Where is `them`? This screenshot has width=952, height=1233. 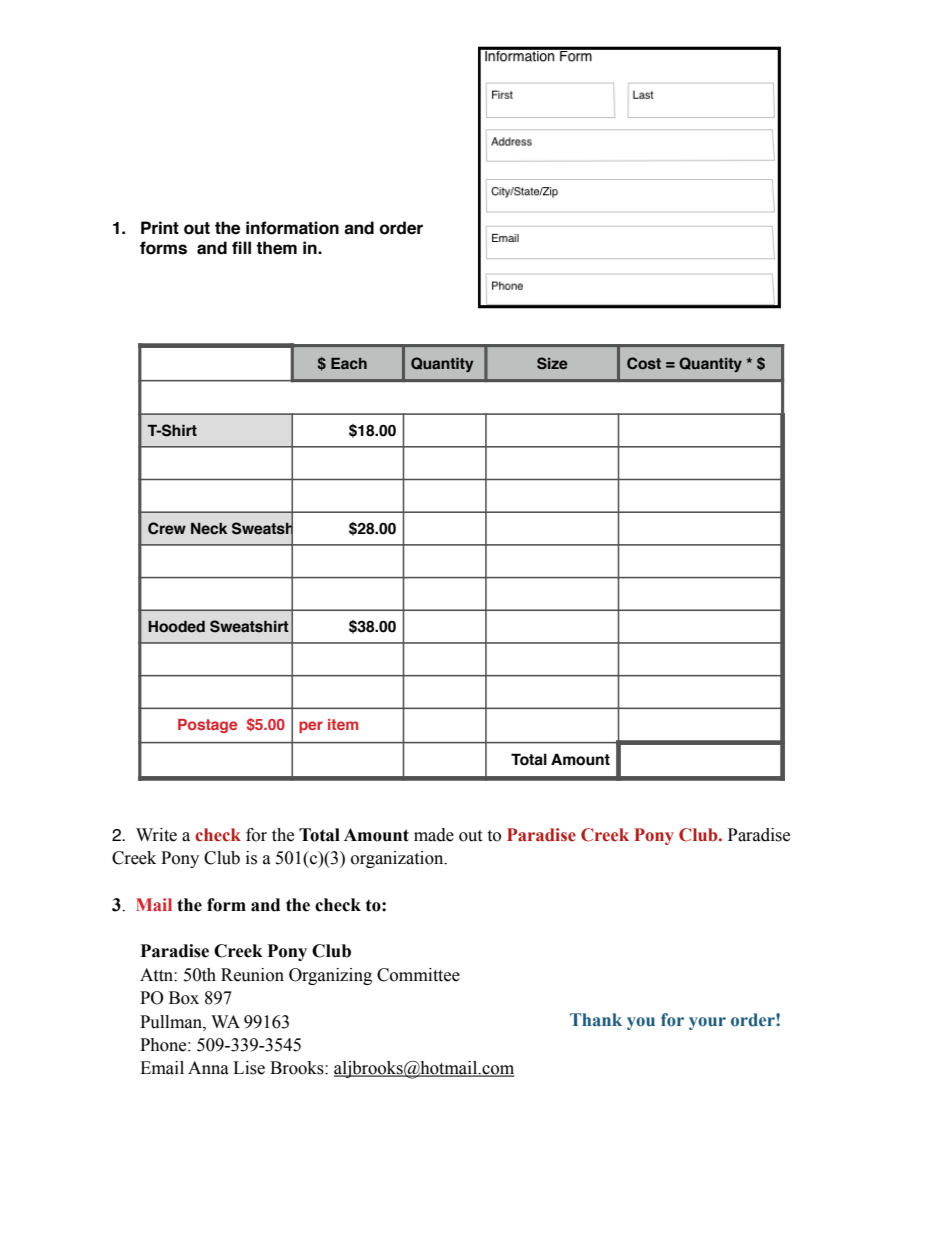 them is located at coordinates (276, 248).
